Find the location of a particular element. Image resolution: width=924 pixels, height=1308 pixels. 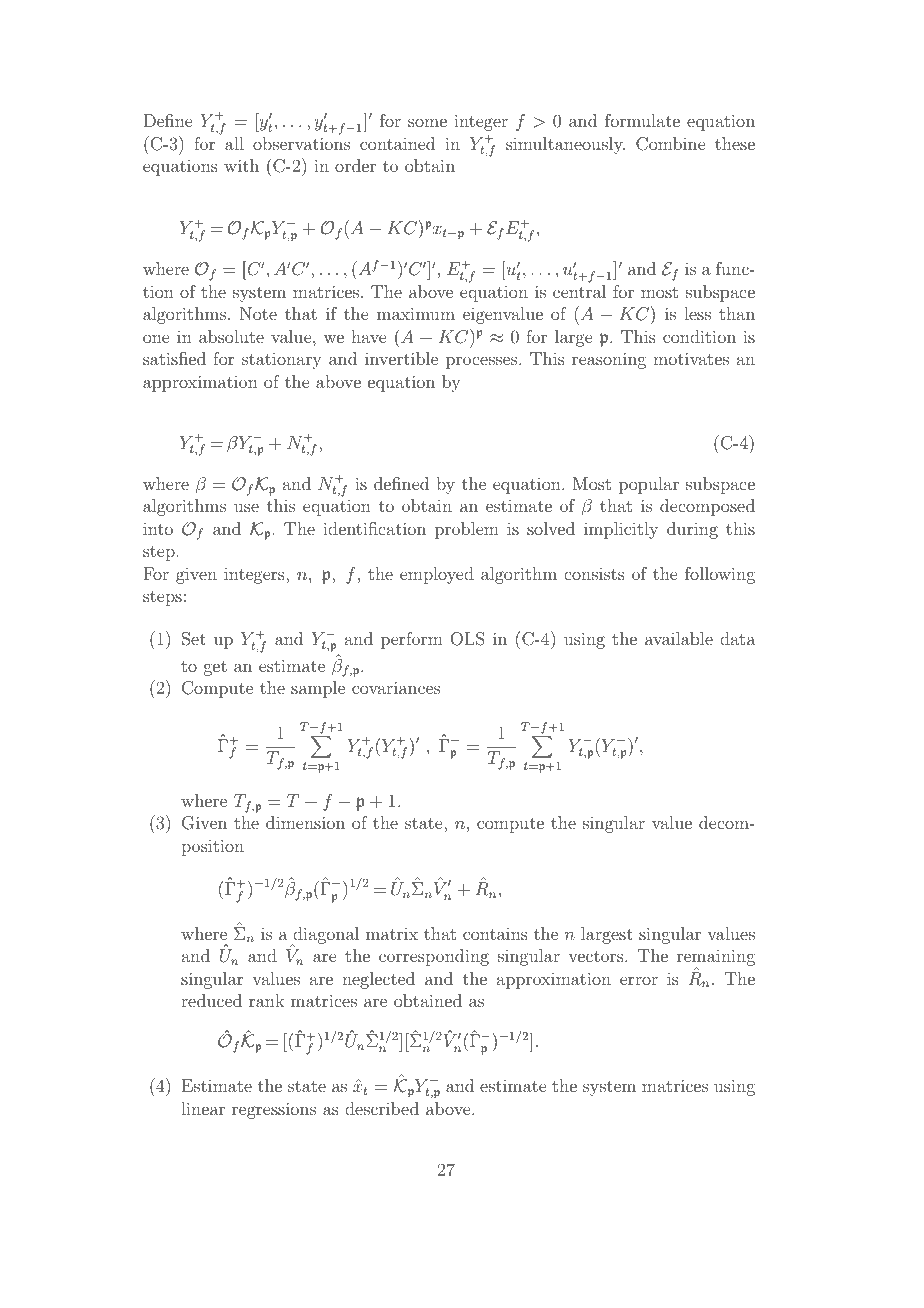

Combine is located at coordinates (670, 144).
